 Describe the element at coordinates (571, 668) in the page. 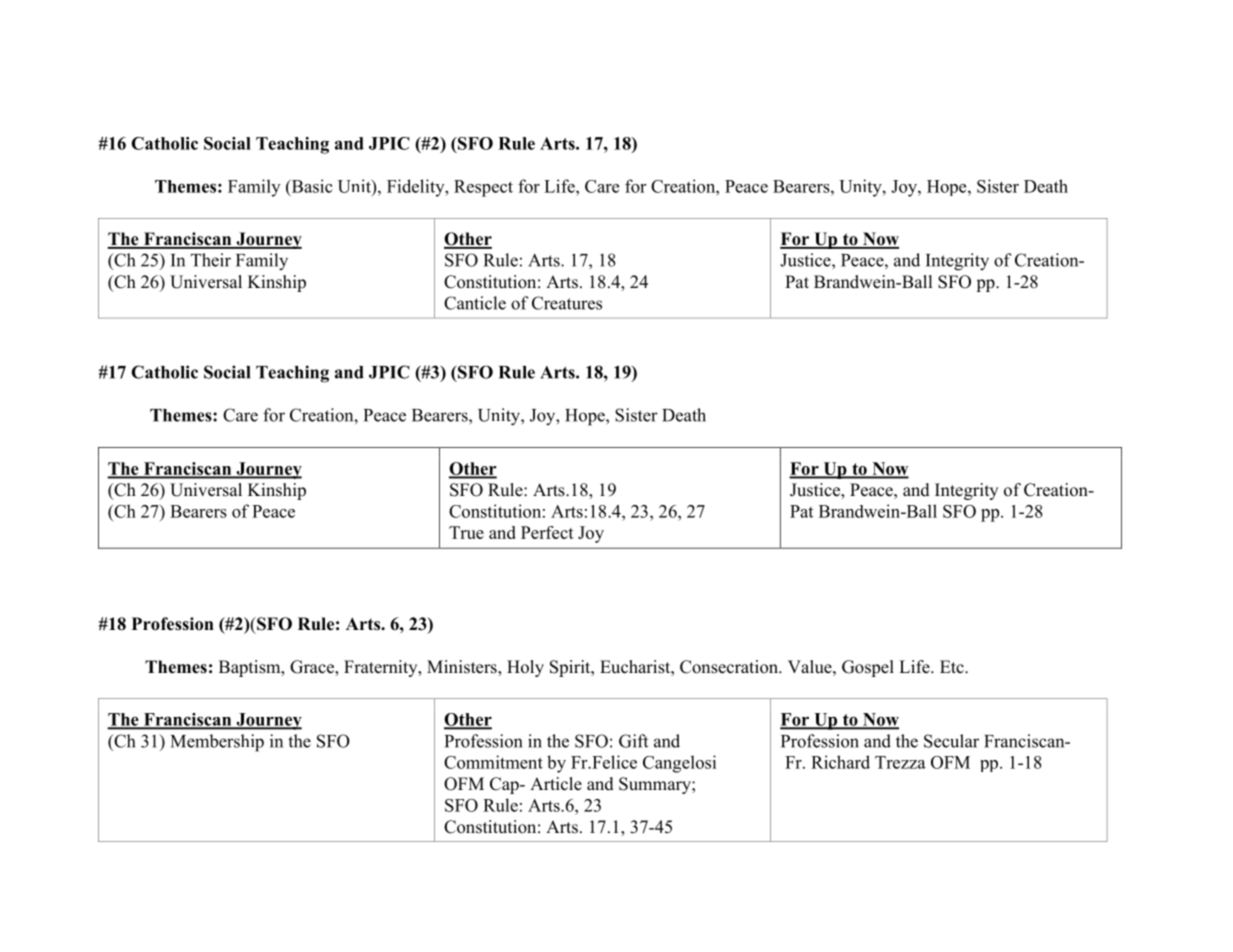

I see `Spirit` at that location.
